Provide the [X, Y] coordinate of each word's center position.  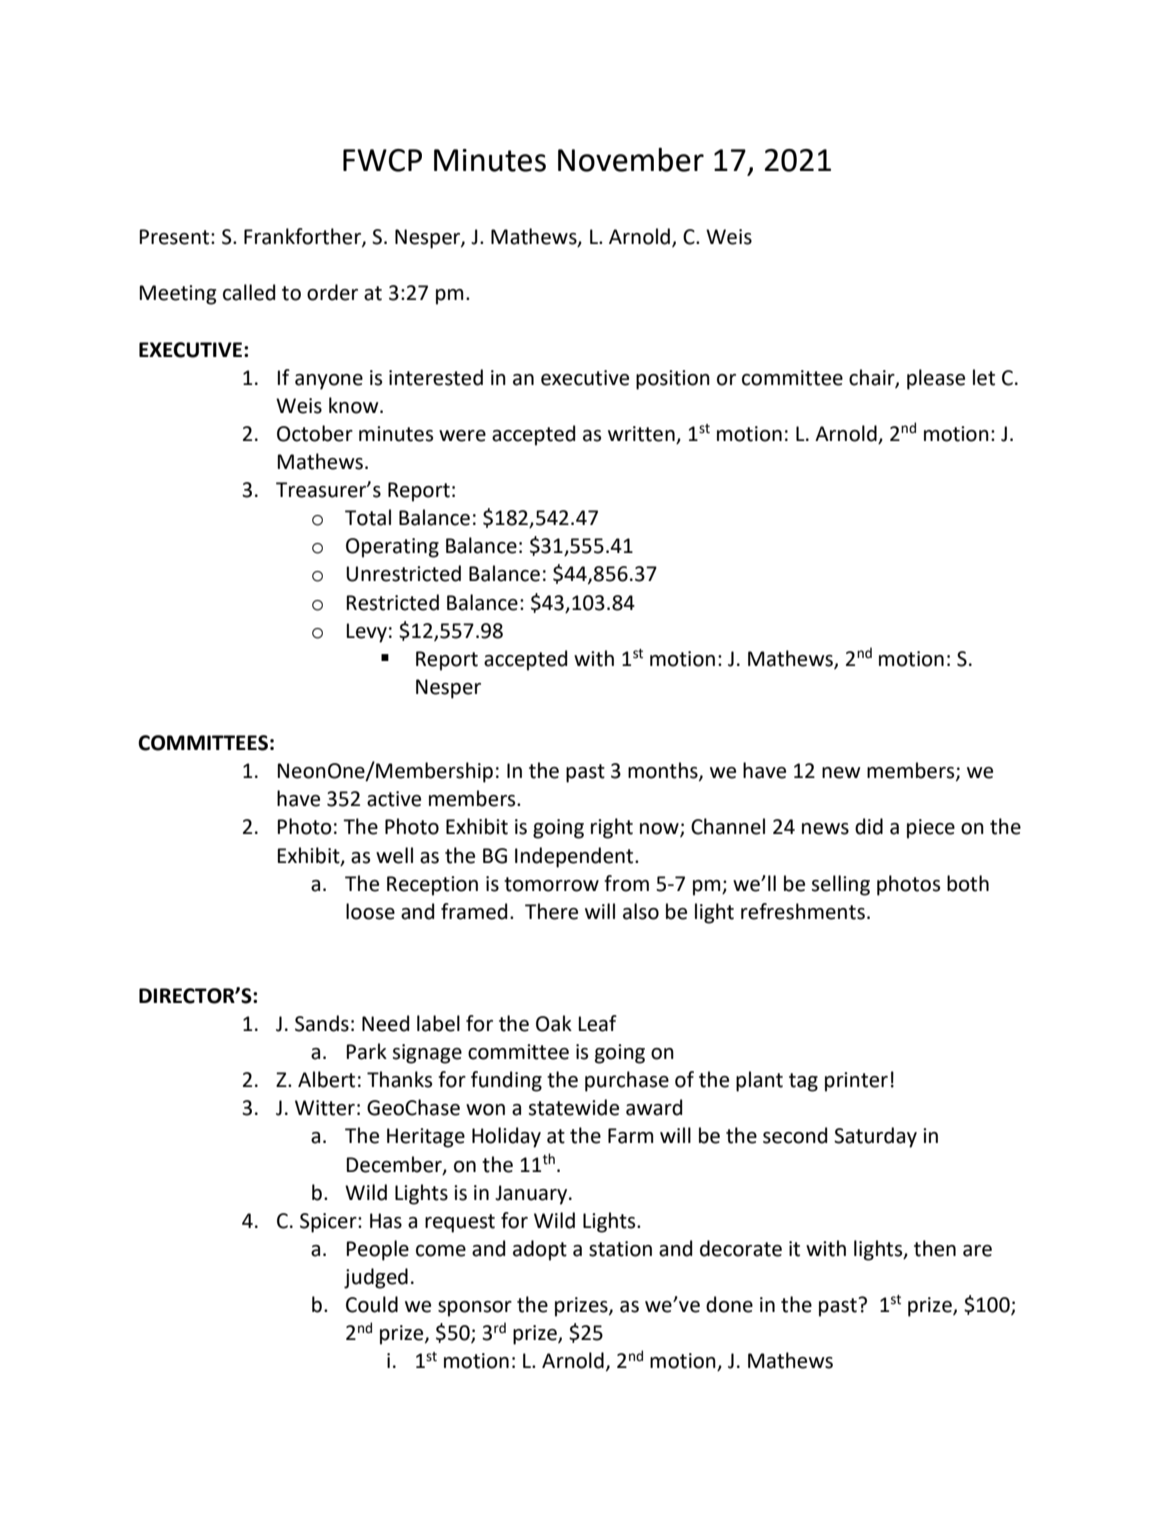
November [631, 159]
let [984, 377]
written [642, 435]
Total [368, 517]
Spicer [329, 1223]
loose [370, 911]
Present [176, 237]
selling [840, 885]
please [936, 379]
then [935, 1248]
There [551, 911]
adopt [540, 1250]
